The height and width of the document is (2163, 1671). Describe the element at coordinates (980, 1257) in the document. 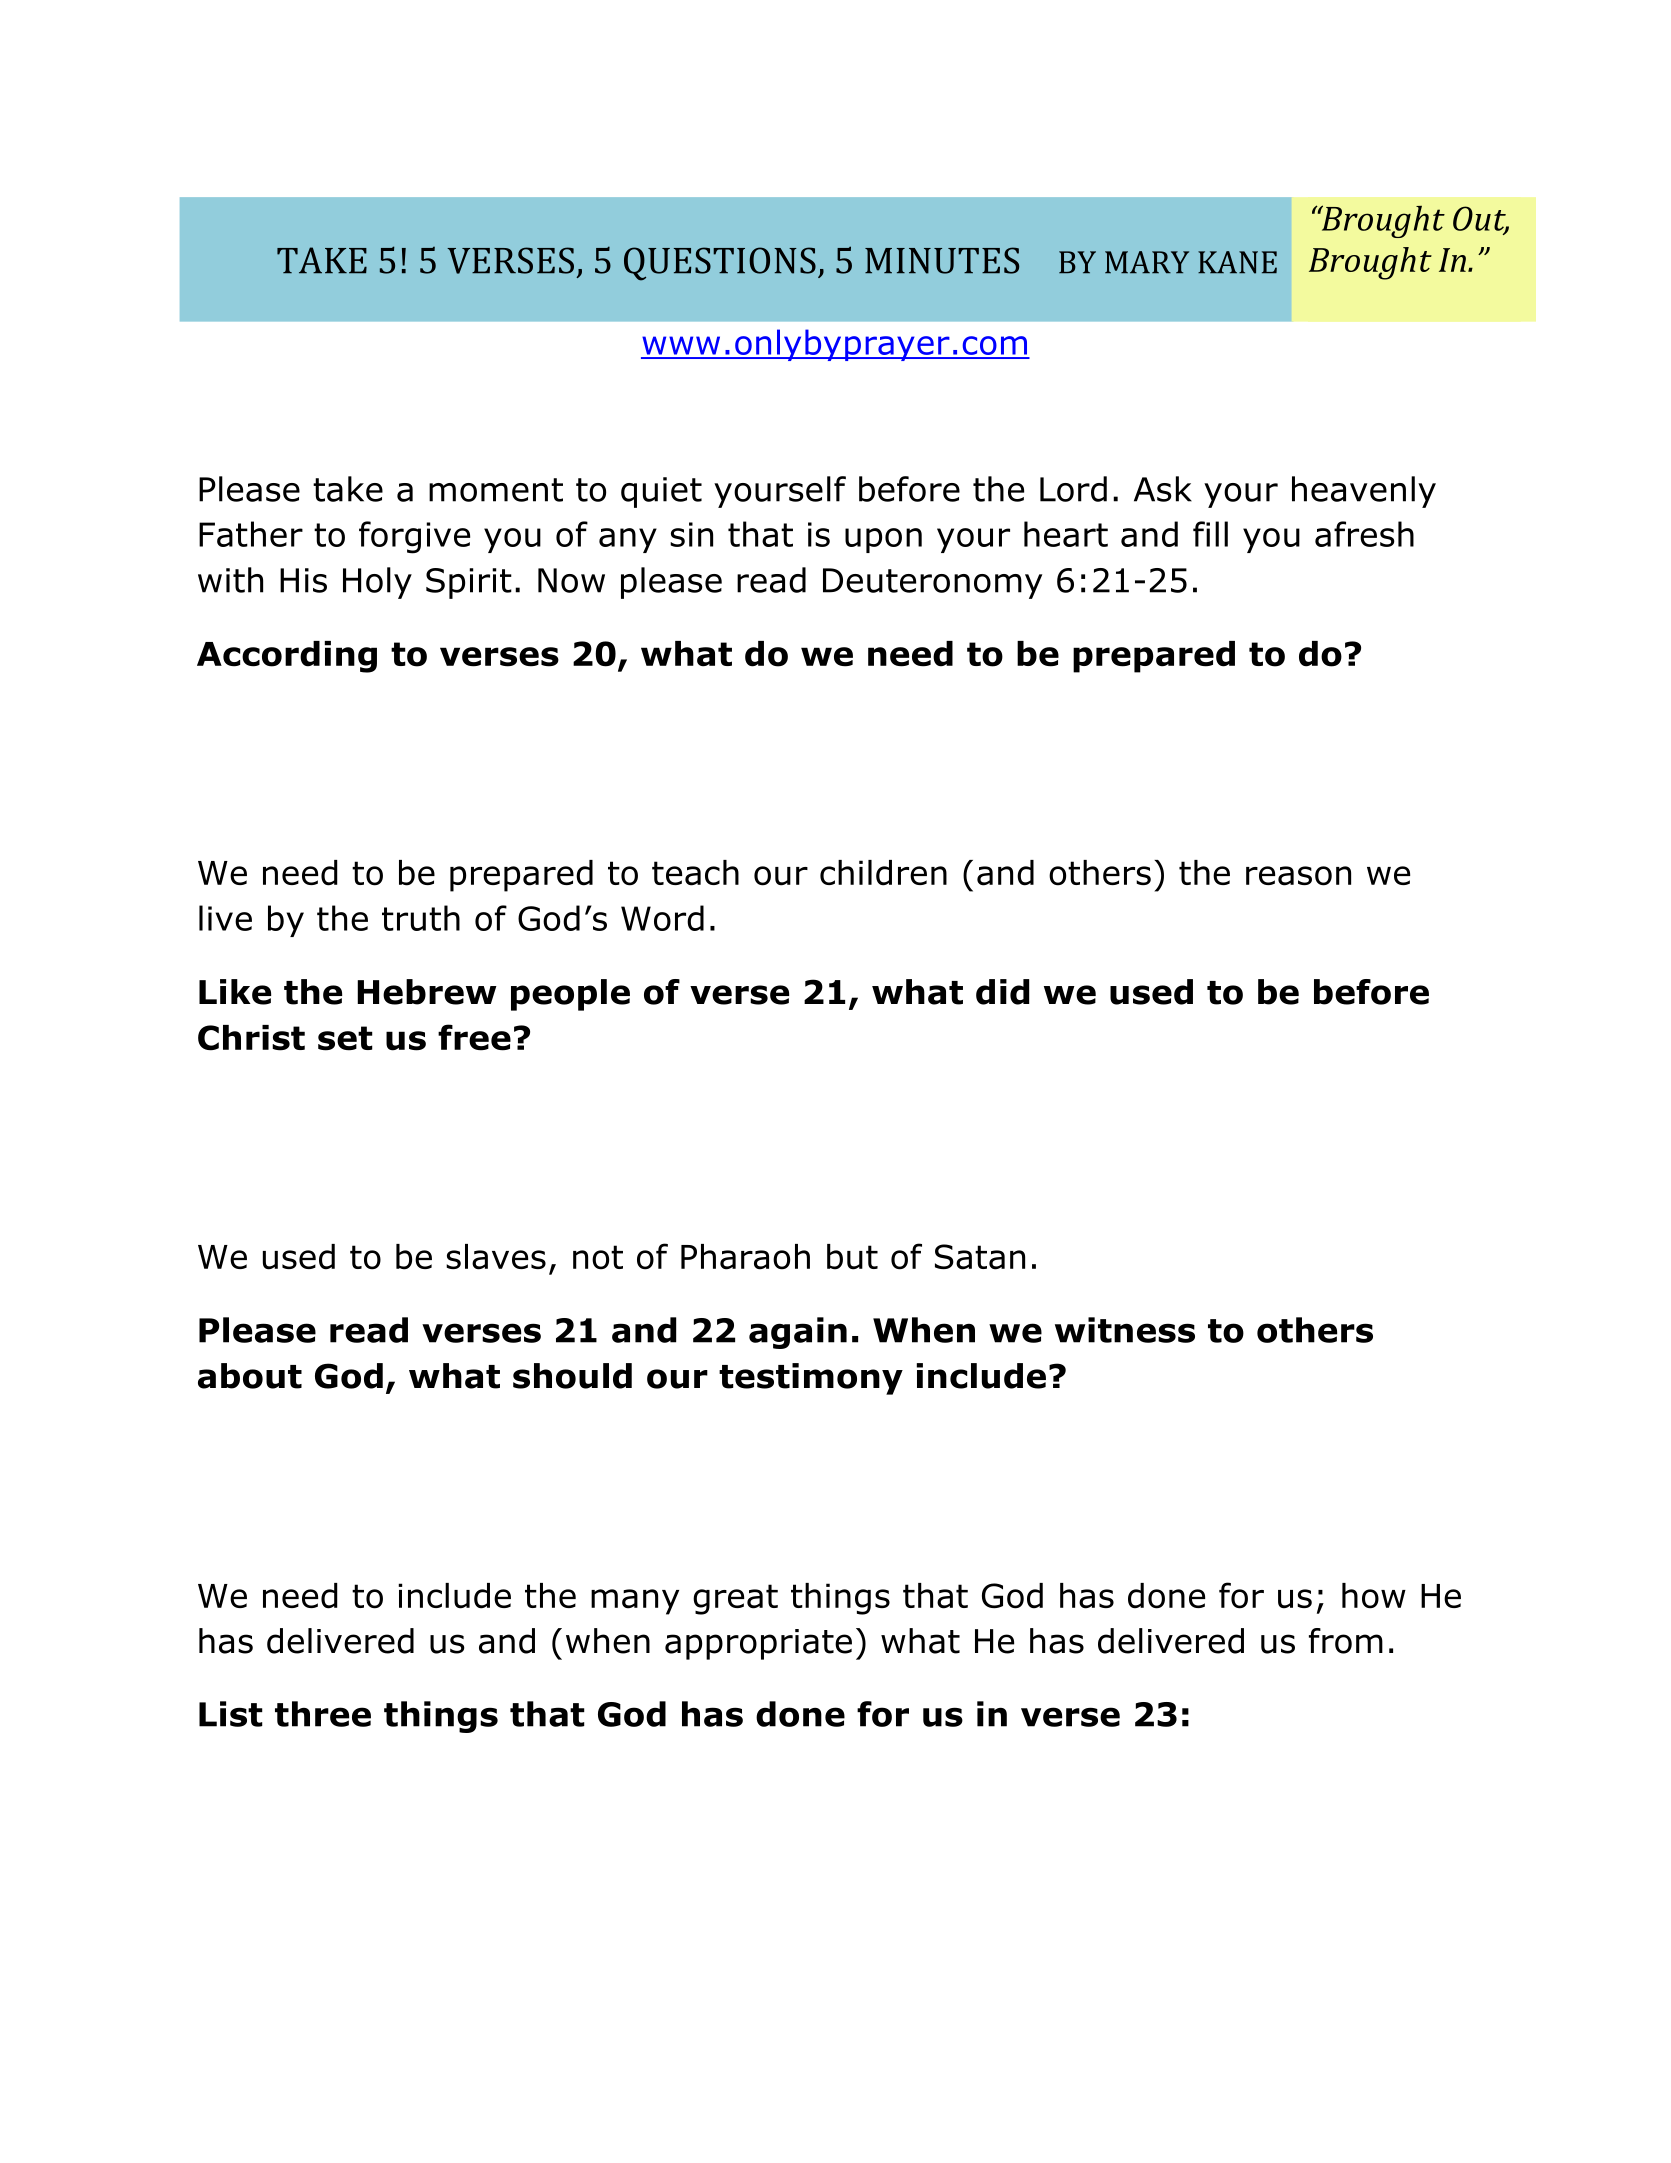

I see `Satan` at that location.
